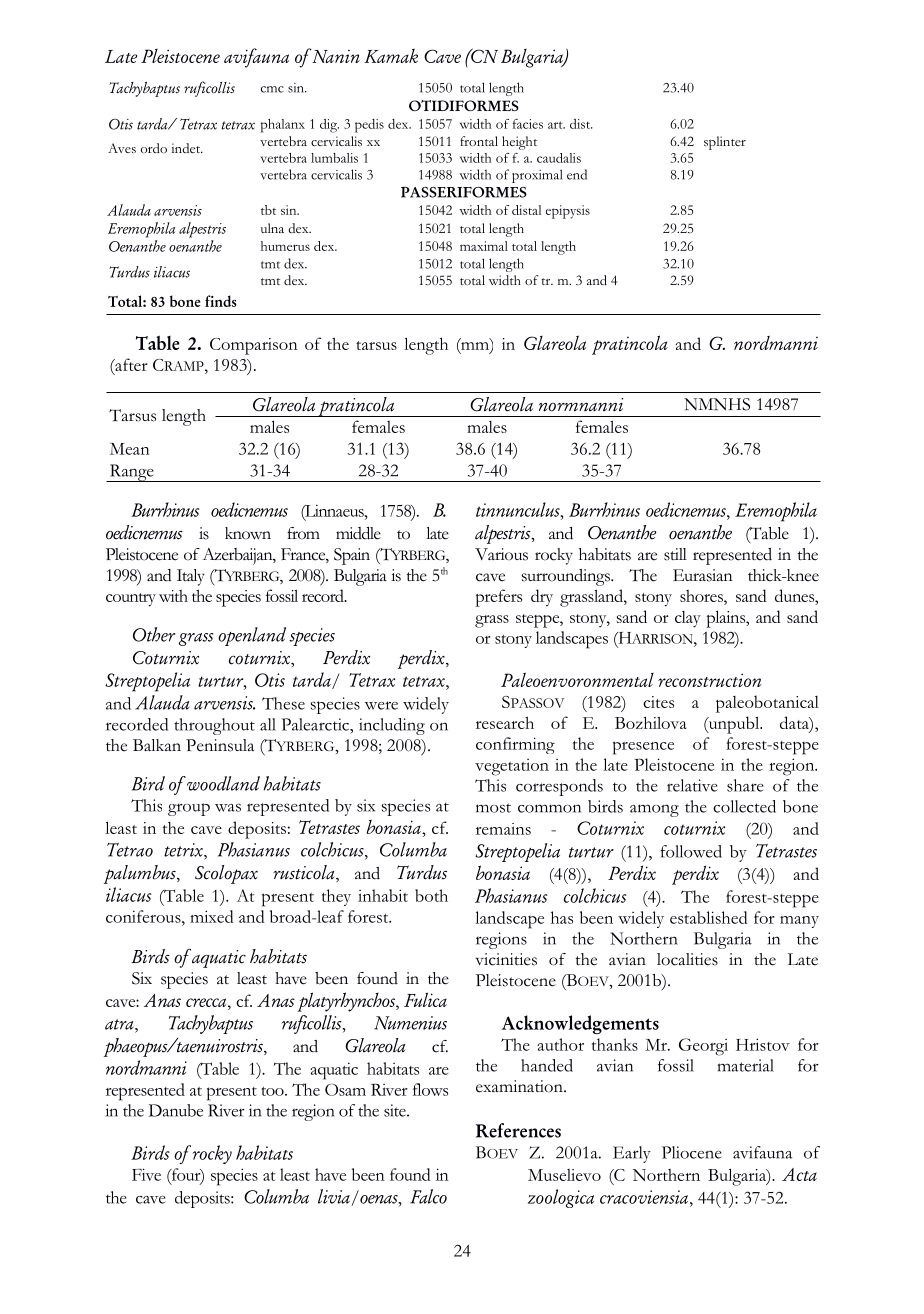 Image resolution: width=924 pixels, height=1314 pixels. I want to click on splinter, so click(725, 143).
